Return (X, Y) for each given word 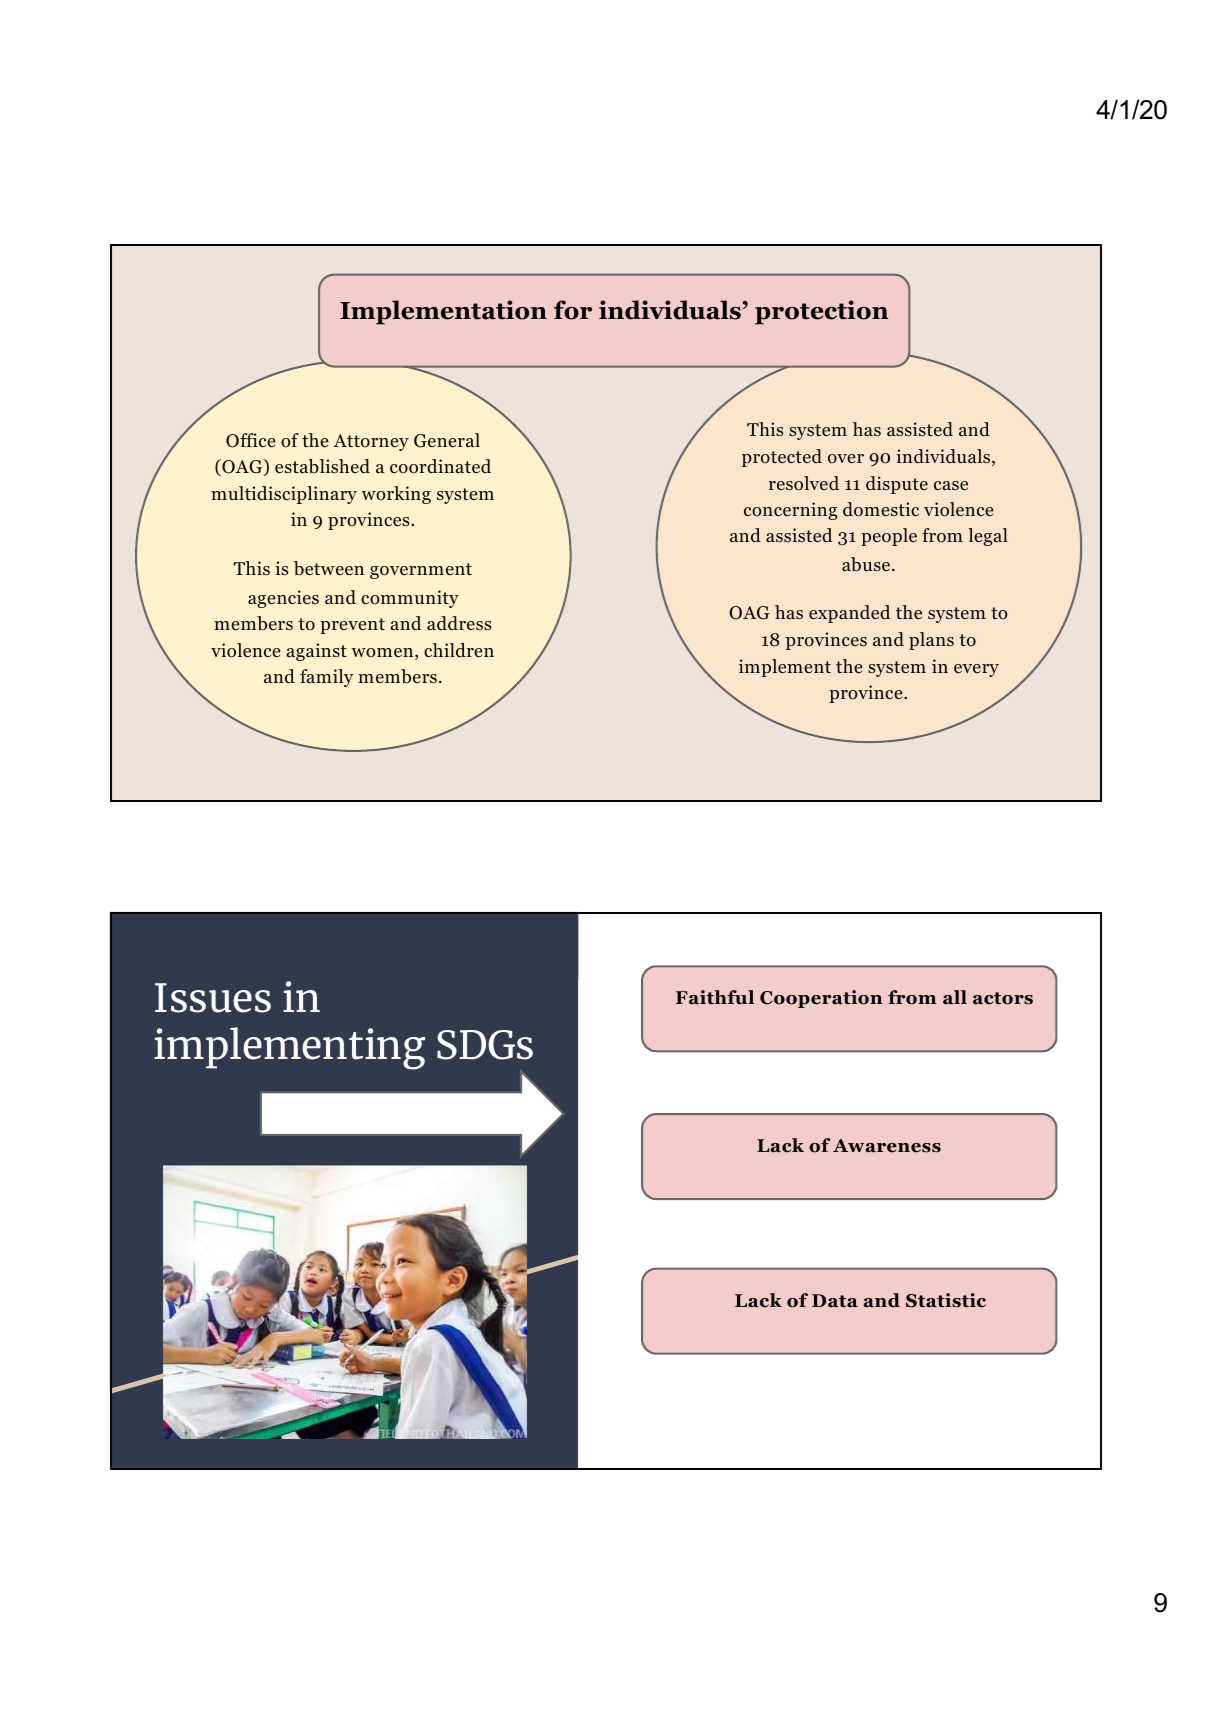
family (326, 678)
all (955, 997)
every (976, 670)
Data (835, 1301)
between (329, 568)
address (459, 623)
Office (251, 440)
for (573, 310)
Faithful (715, 997)
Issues (213, 998)
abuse (867, 564)
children (459, 650)
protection (821, 312)
